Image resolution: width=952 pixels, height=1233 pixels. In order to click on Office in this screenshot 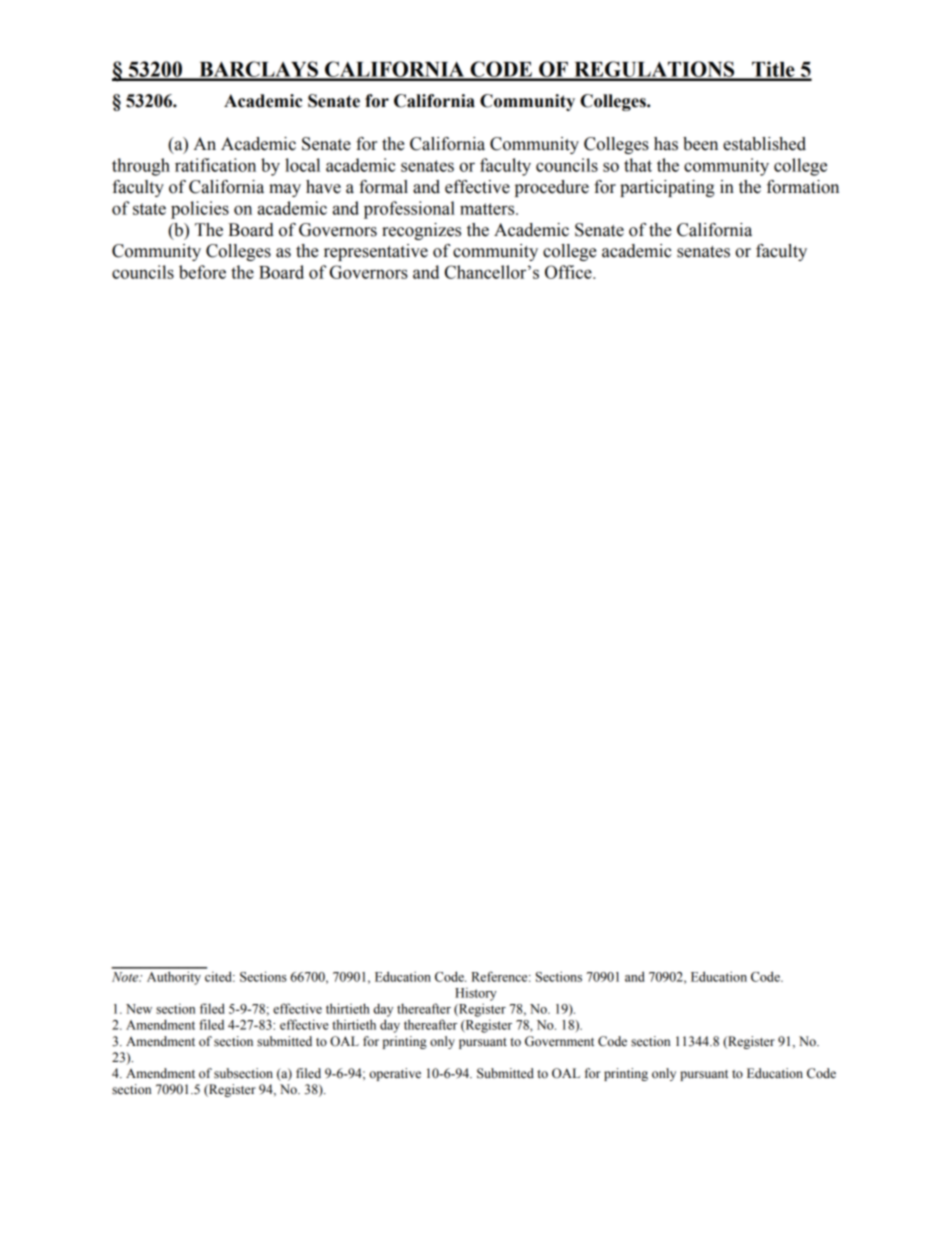, I will do `click(569, 272)`.
